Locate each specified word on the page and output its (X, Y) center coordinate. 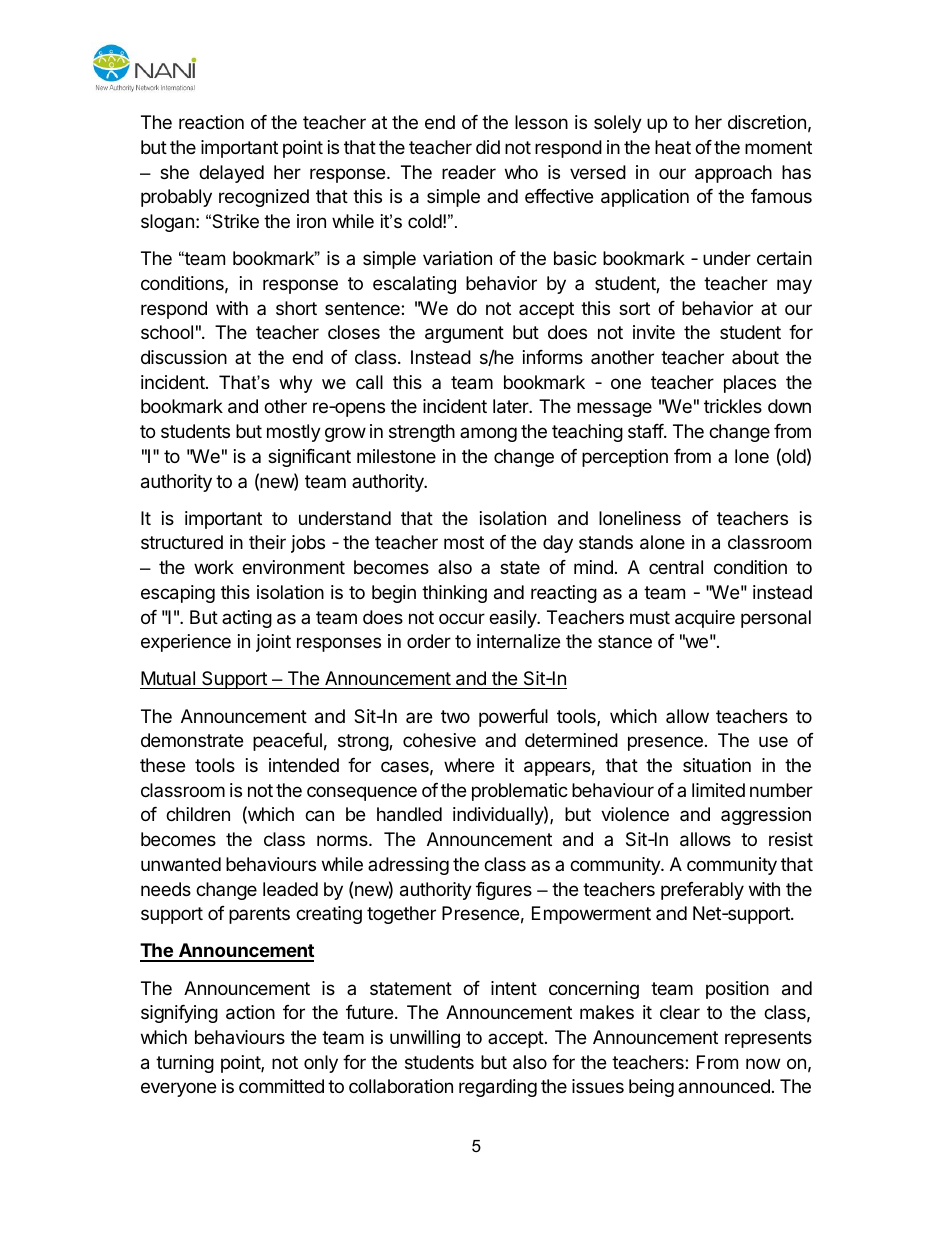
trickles (733, 406)
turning (185, 1064)
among (488, 434)
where (469, 765)
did (488, 147)
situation (717, 765)
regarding (498, 1088)
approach (733, 174)
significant (309, 458)
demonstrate (192, 740)
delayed (231, 174)
